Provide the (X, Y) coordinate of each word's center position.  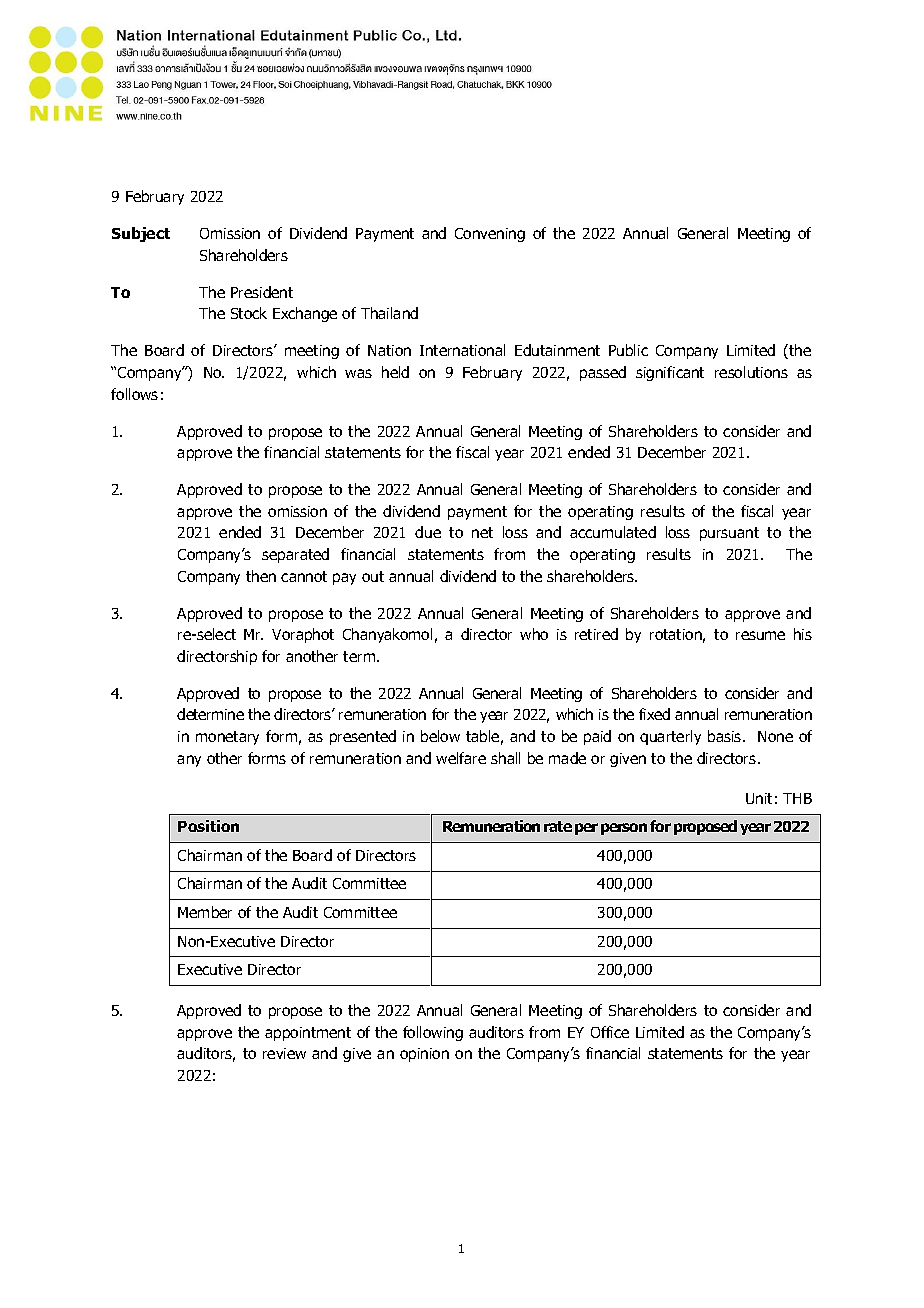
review (284, 1053)
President (262, 292)
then (261, 576)
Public (628, 350)
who (534, 634)
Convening (490, 235)
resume (760, 635)
